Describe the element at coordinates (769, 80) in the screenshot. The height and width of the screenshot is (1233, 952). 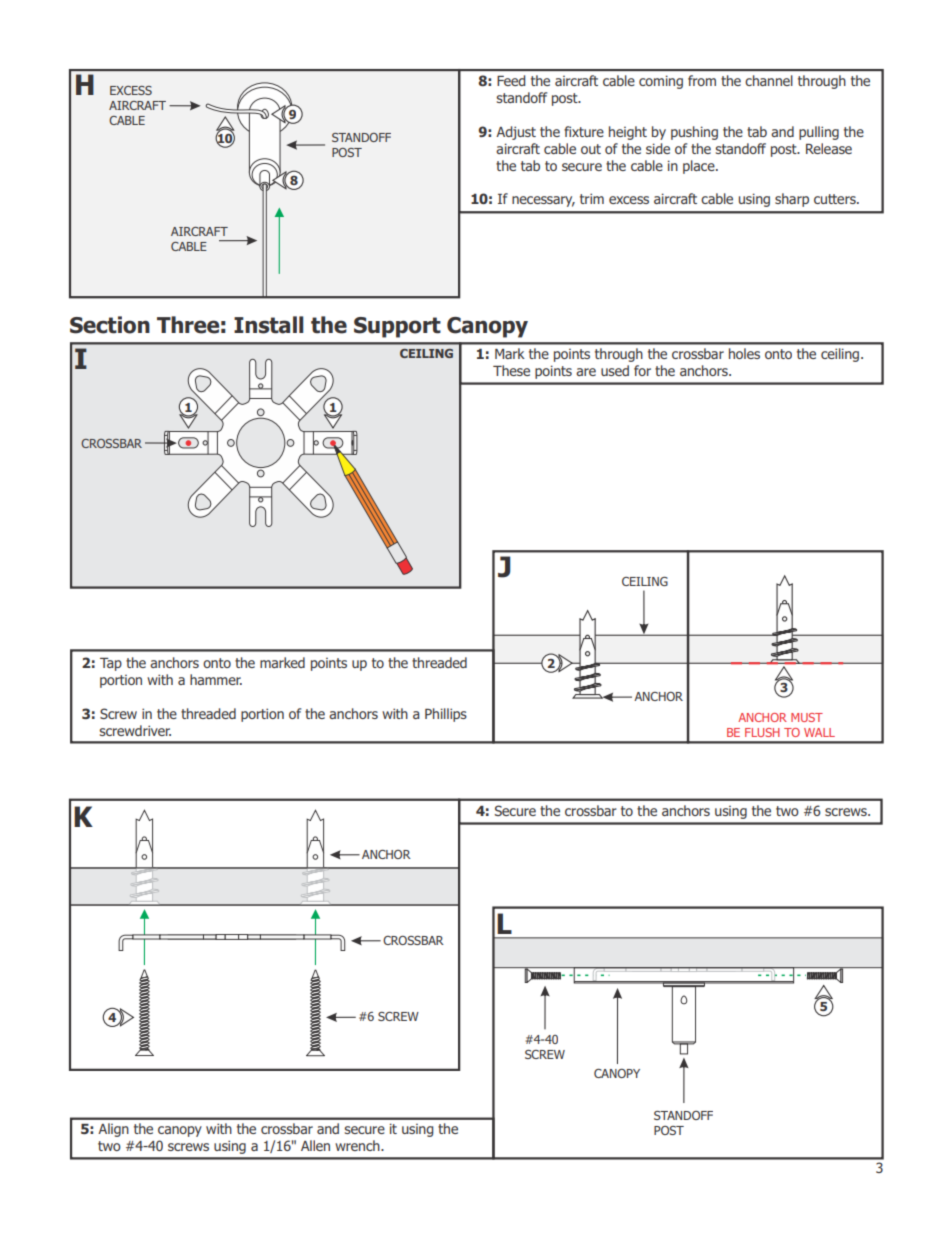
I see `channel` at that location.
